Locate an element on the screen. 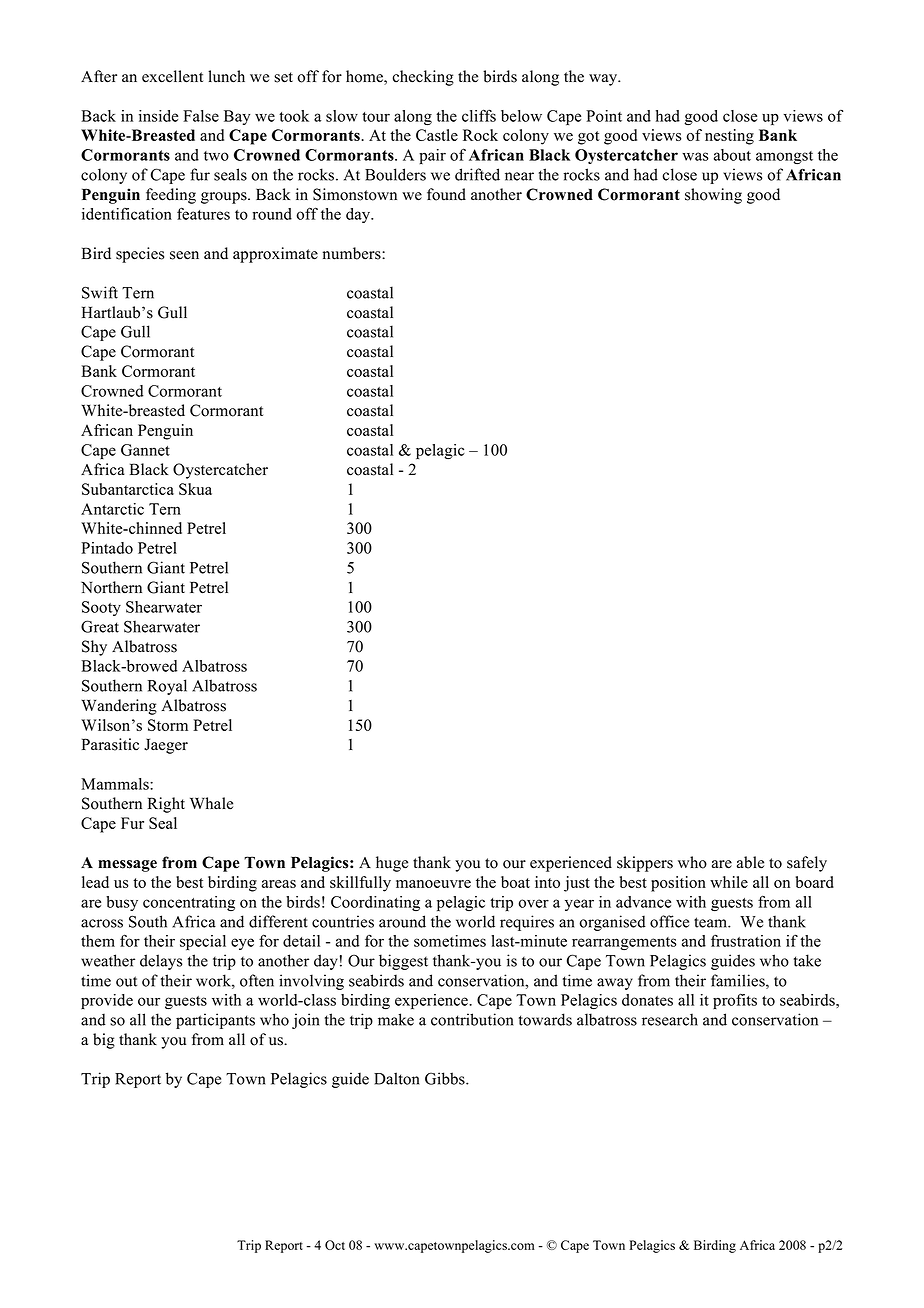  able is located at coordinates (750, 862).
